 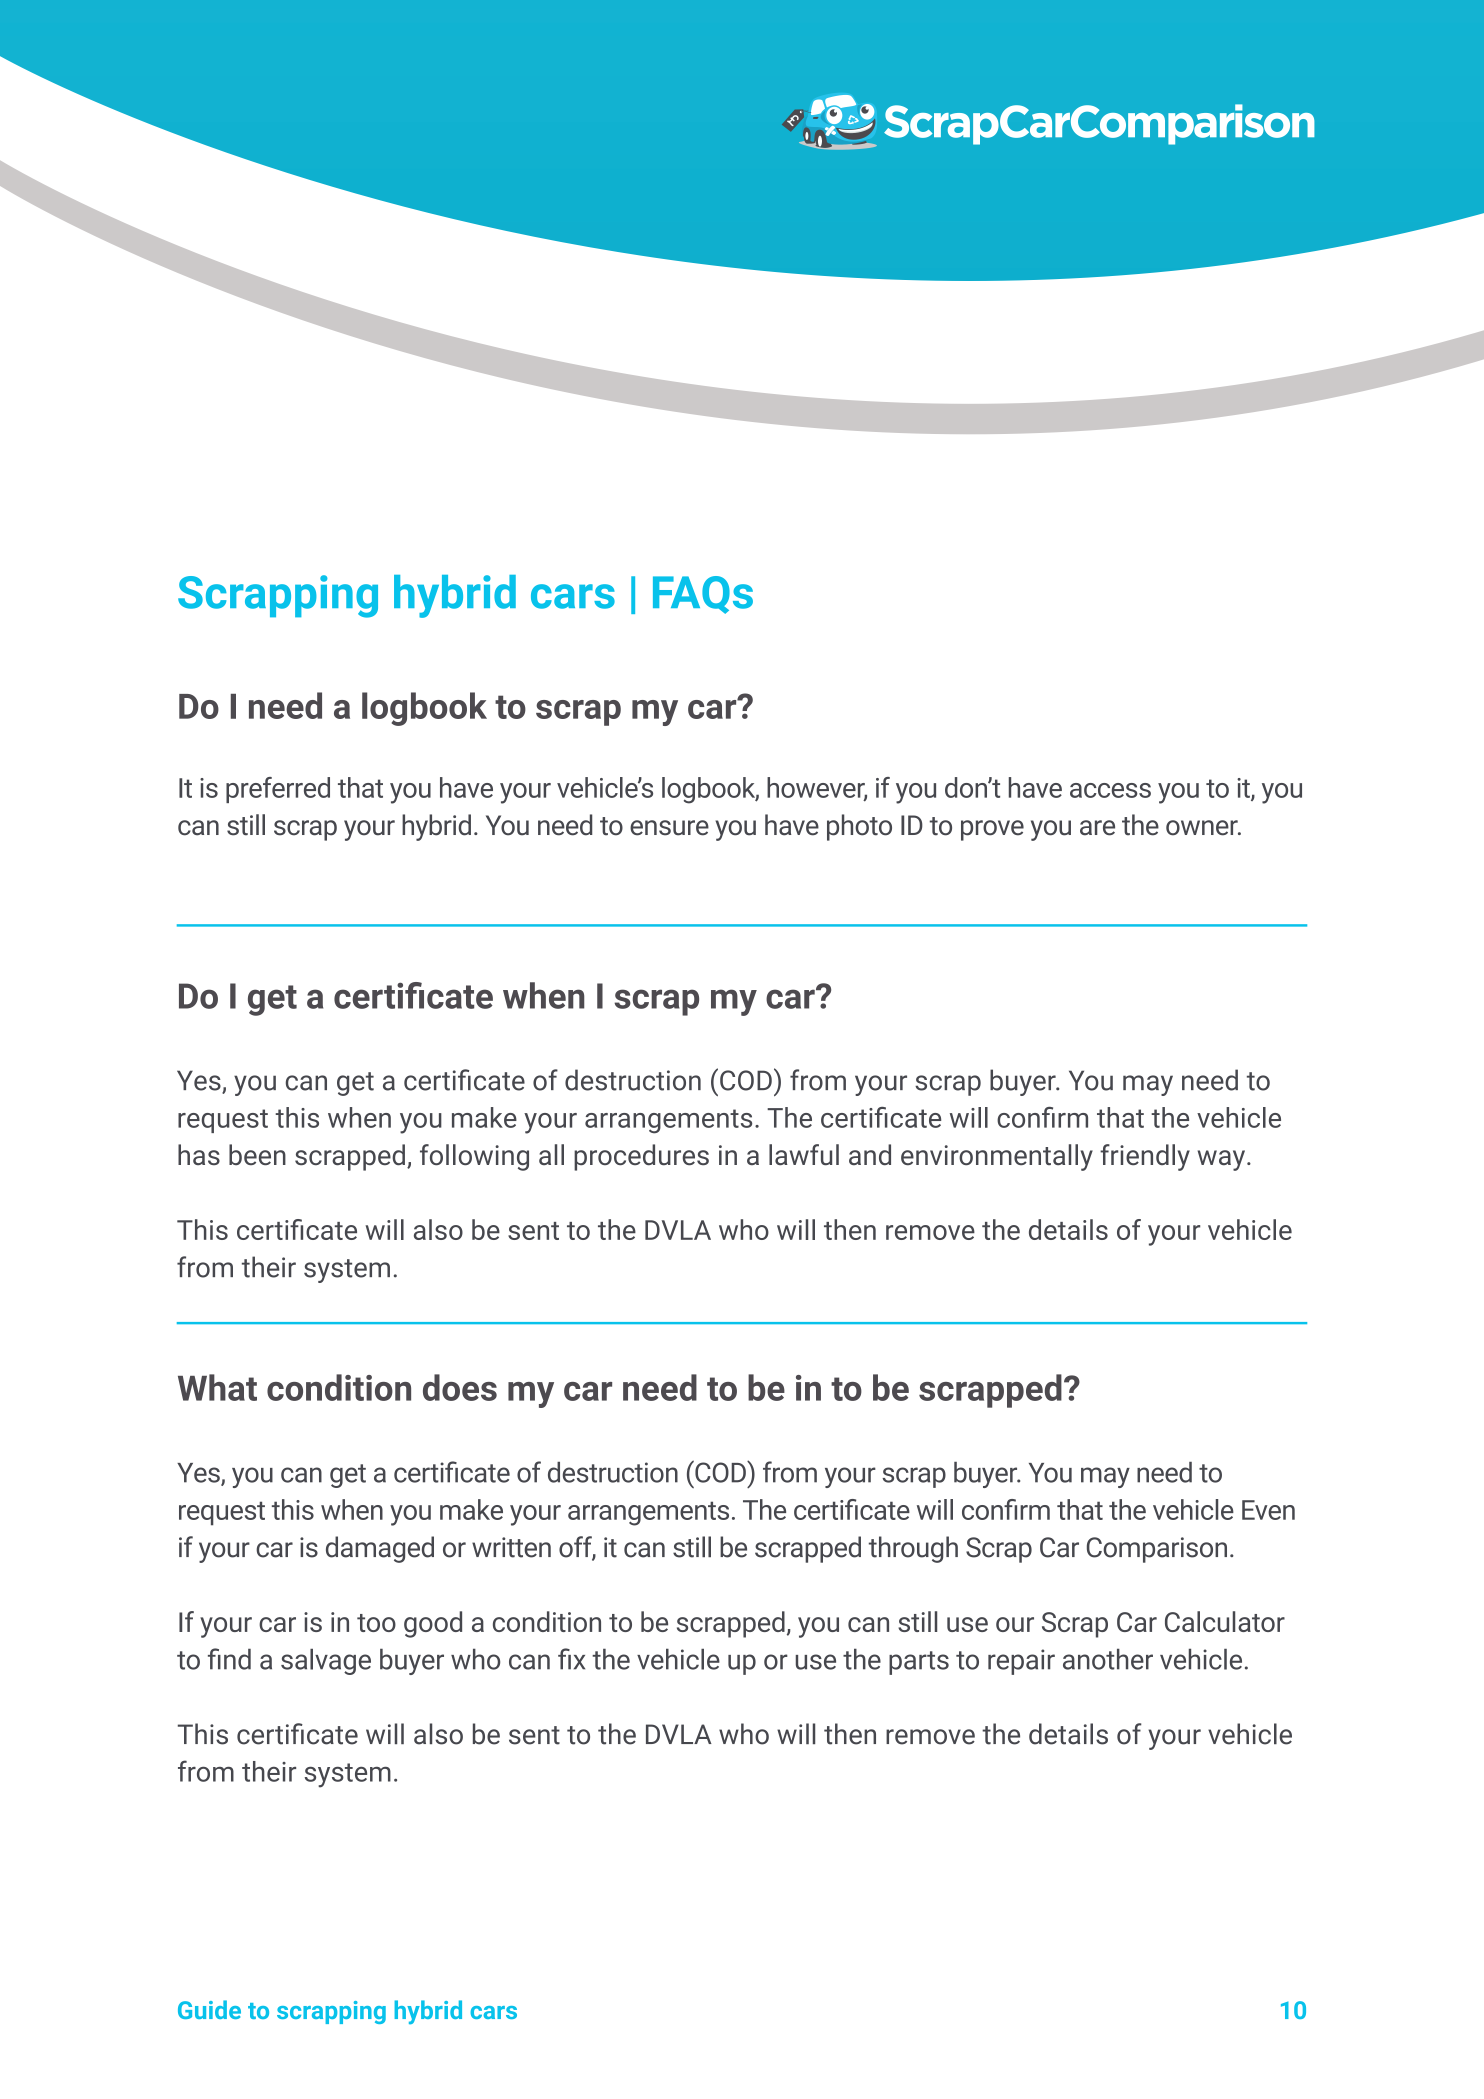 I want to click on lawful, so click(x=804, y=1154).
